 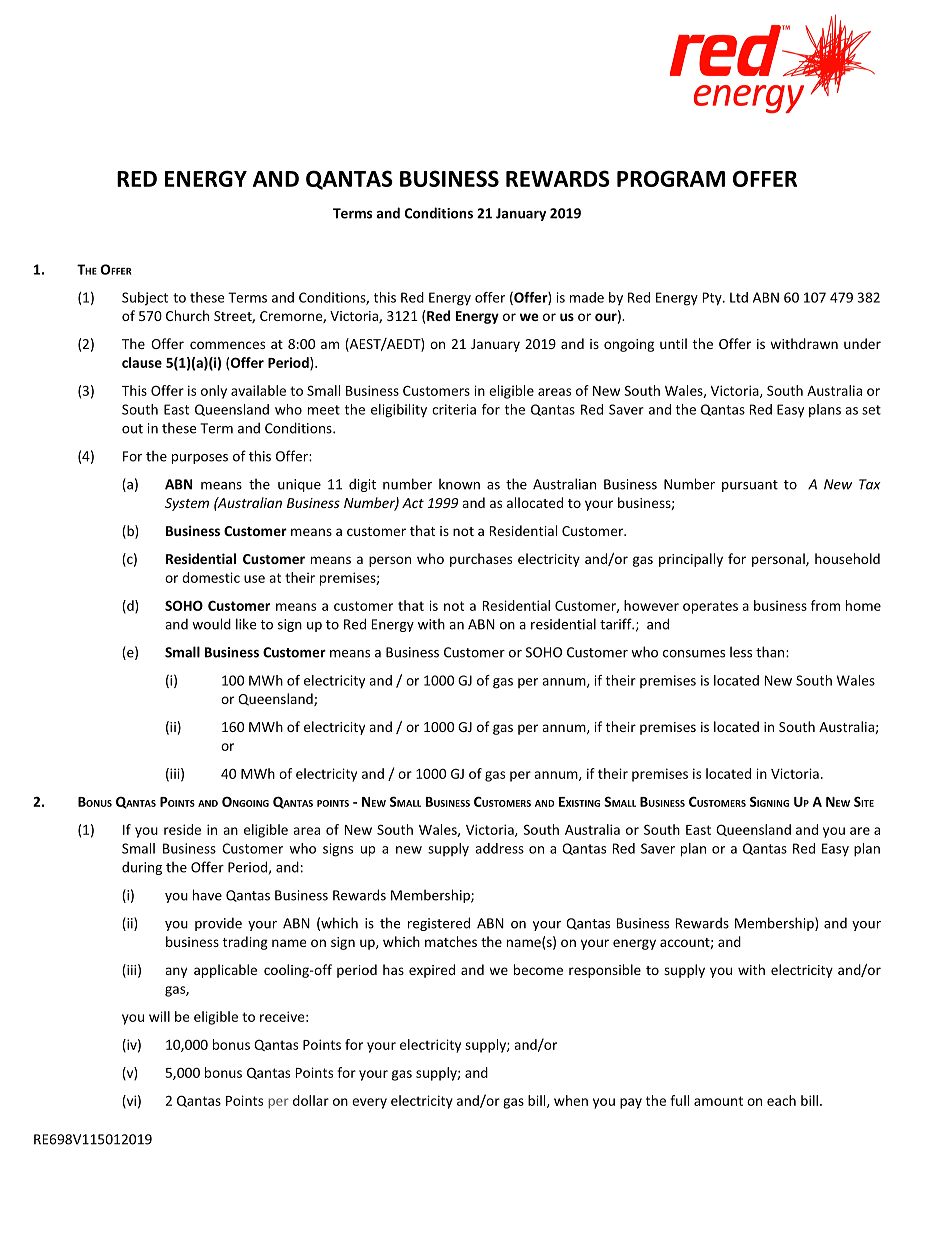 I want to click on each, so click(x=781, y=1100).
